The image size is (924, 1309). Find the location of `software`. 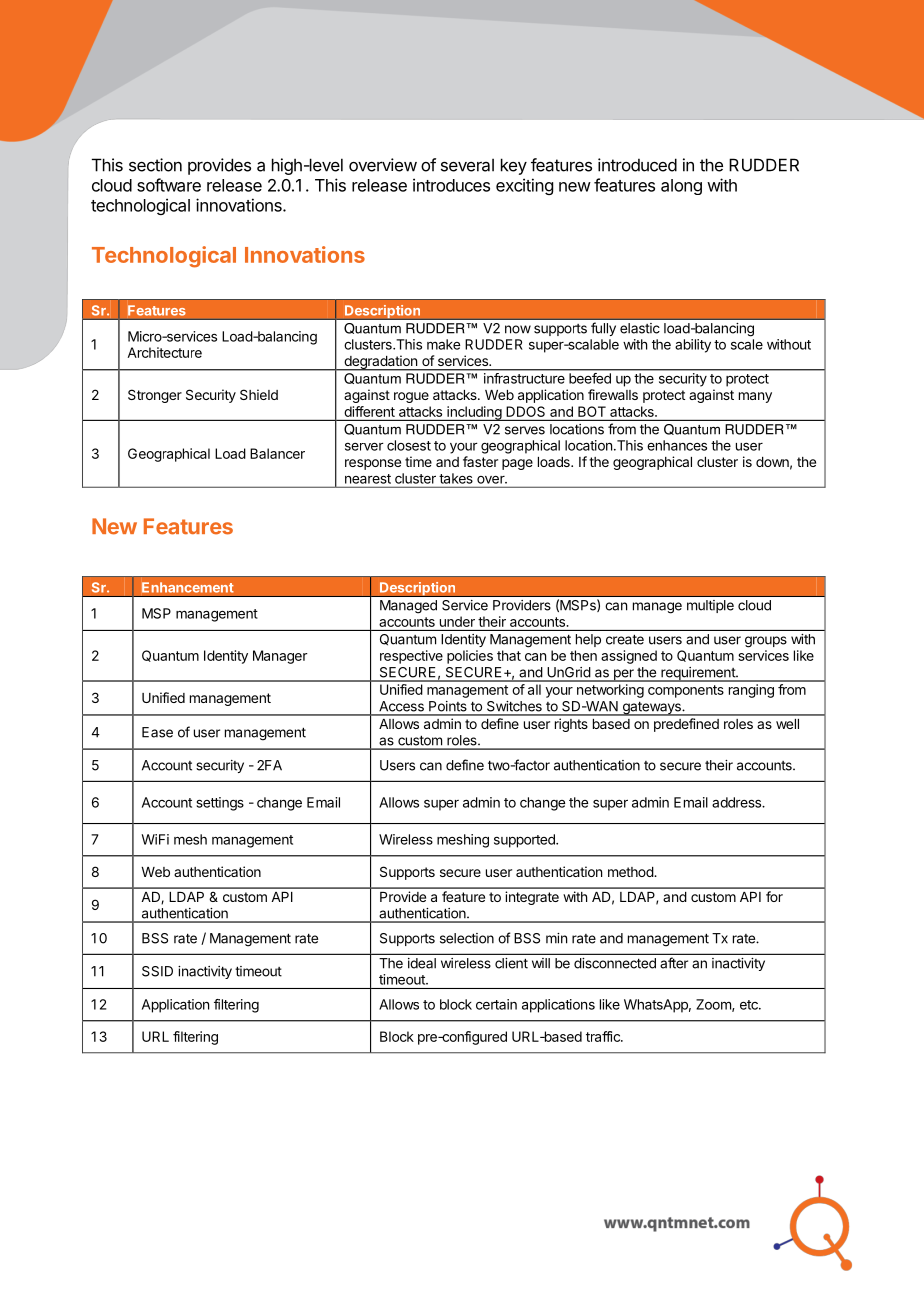

software is located at coordinates (169, 185).
